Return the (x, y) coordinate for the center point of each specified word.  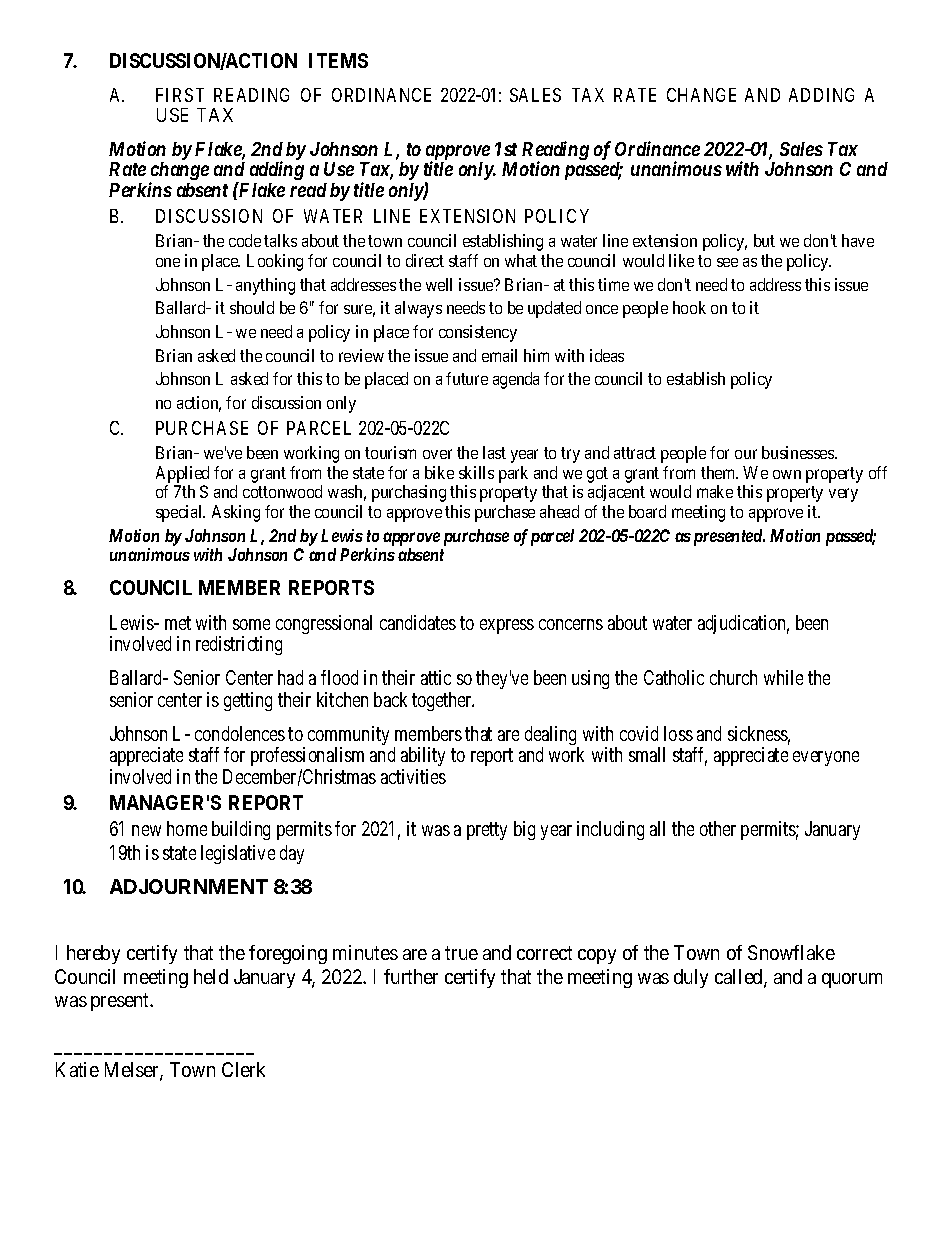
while (783, 677)
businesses (799, 452)
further (411, 976)
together (443, 701)
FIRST (180, 95)
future (467, 378)
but (764, 240)
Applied (182, 474)
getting (248, 701)
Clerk (243, 1069)
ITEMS (338, 60)
